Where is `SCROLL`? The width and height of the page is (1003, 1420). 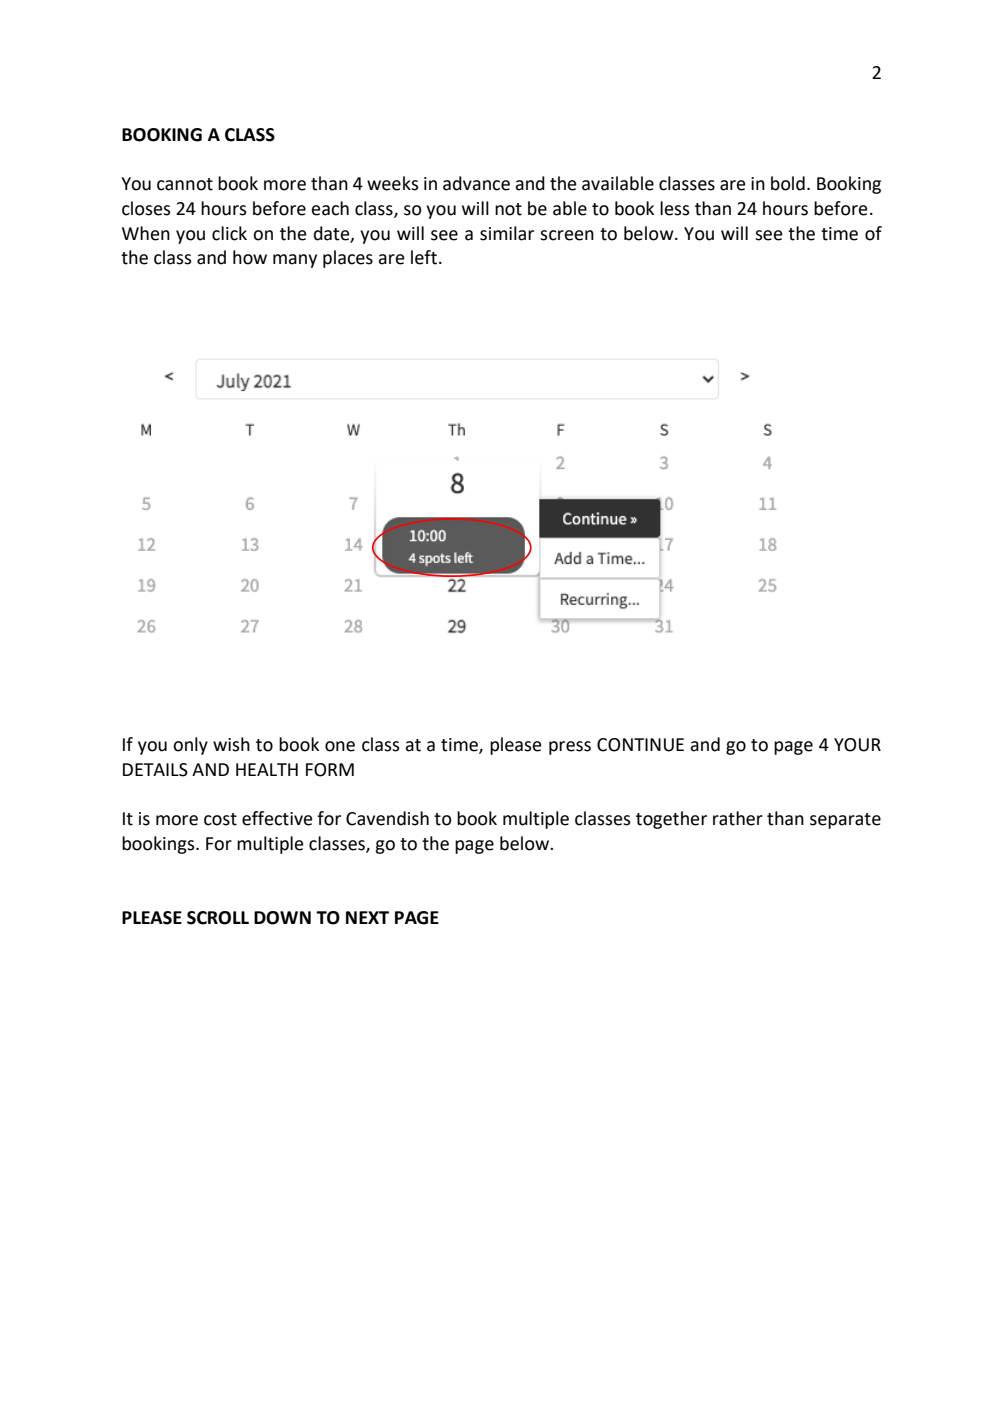 SCROLL is located at coordinates (218, 918).
